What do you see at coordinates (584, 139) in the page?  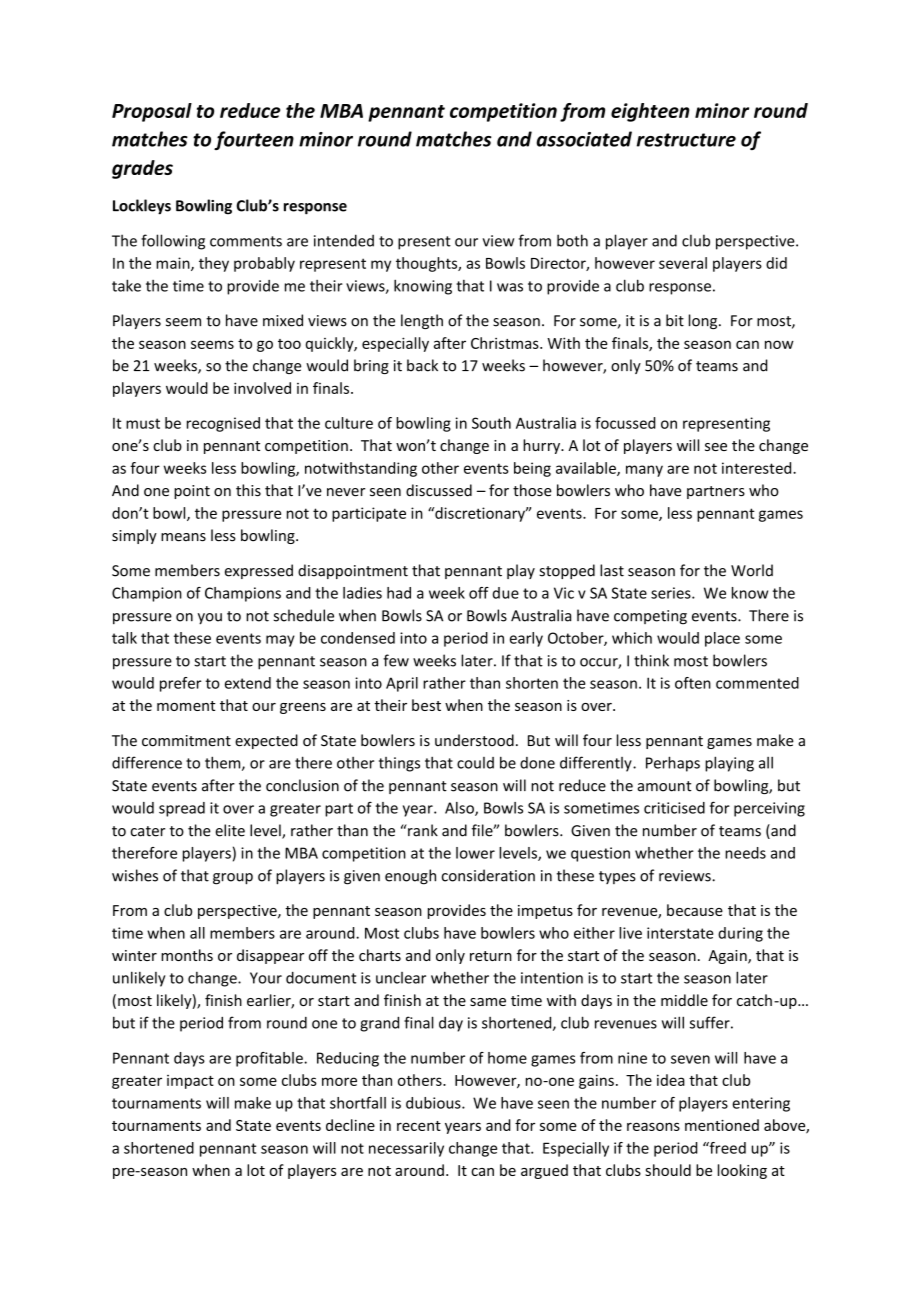 I see `associated` at bounding box center [584, 139].
